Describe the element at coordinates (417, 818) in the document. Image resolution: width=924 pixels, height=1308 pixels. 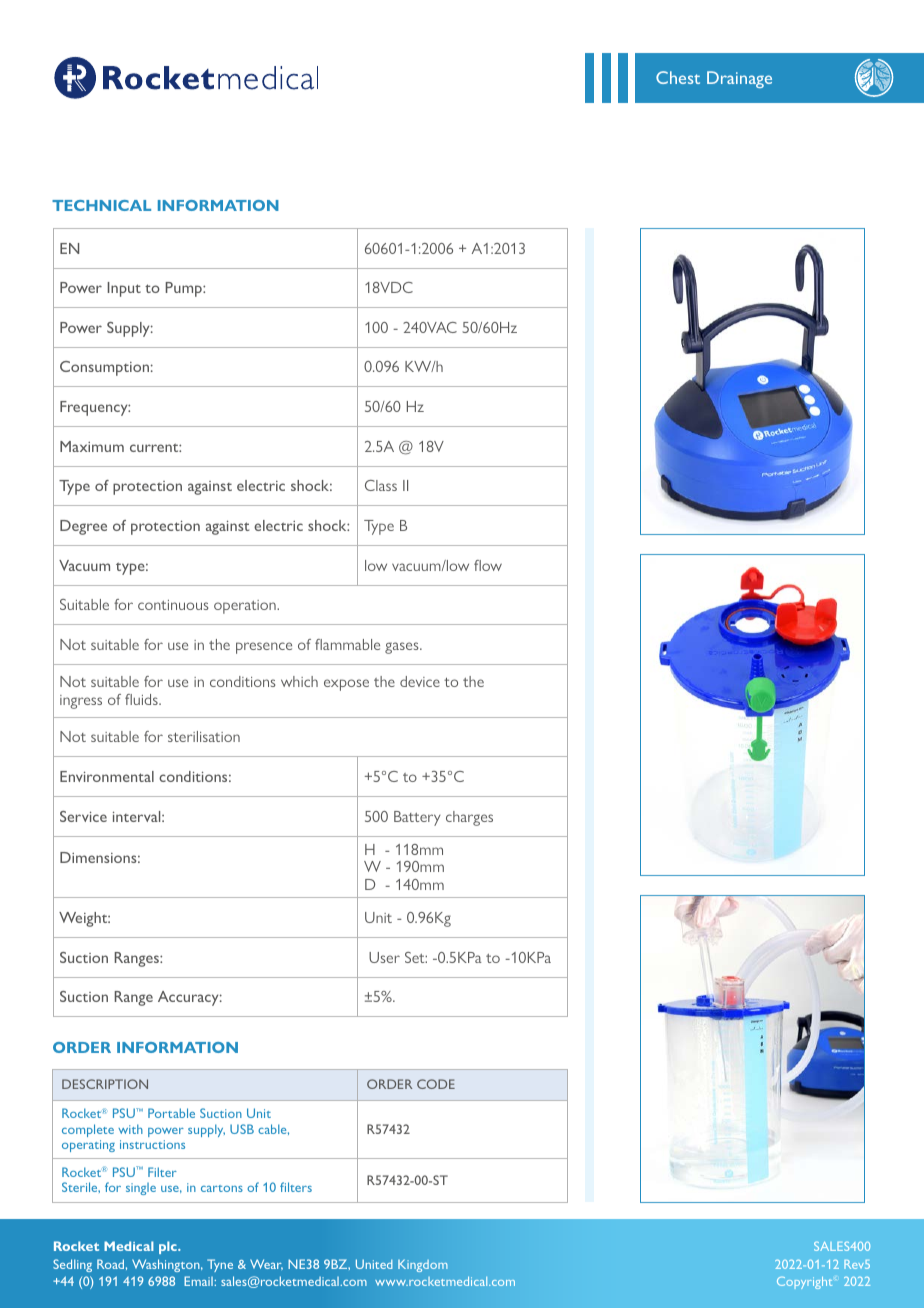
I see `Battery` at that location.
